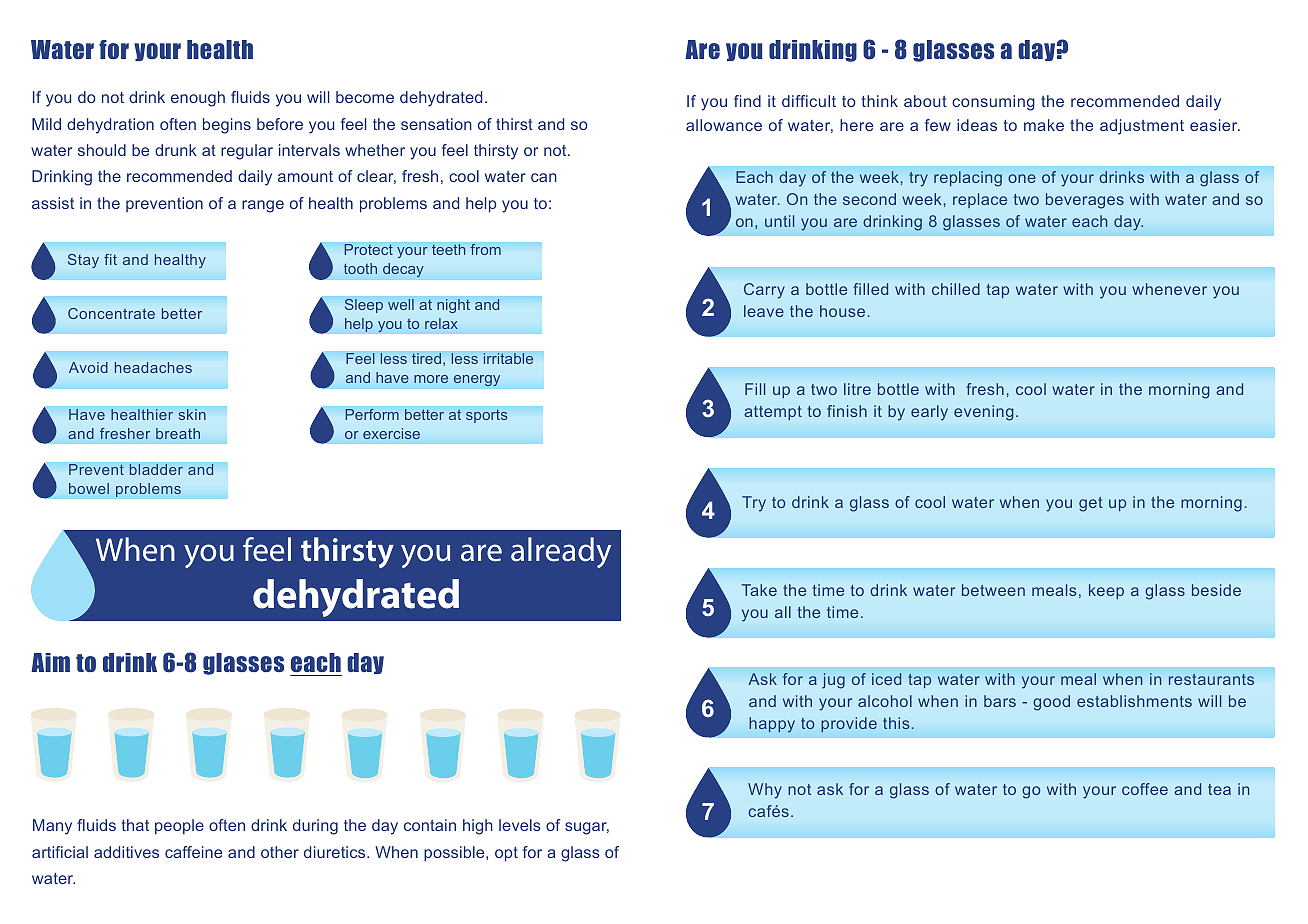 This page has height=924, width=1308. Describe the element at coordinates (1106, 591) in the page. I see `keep` at that location.
